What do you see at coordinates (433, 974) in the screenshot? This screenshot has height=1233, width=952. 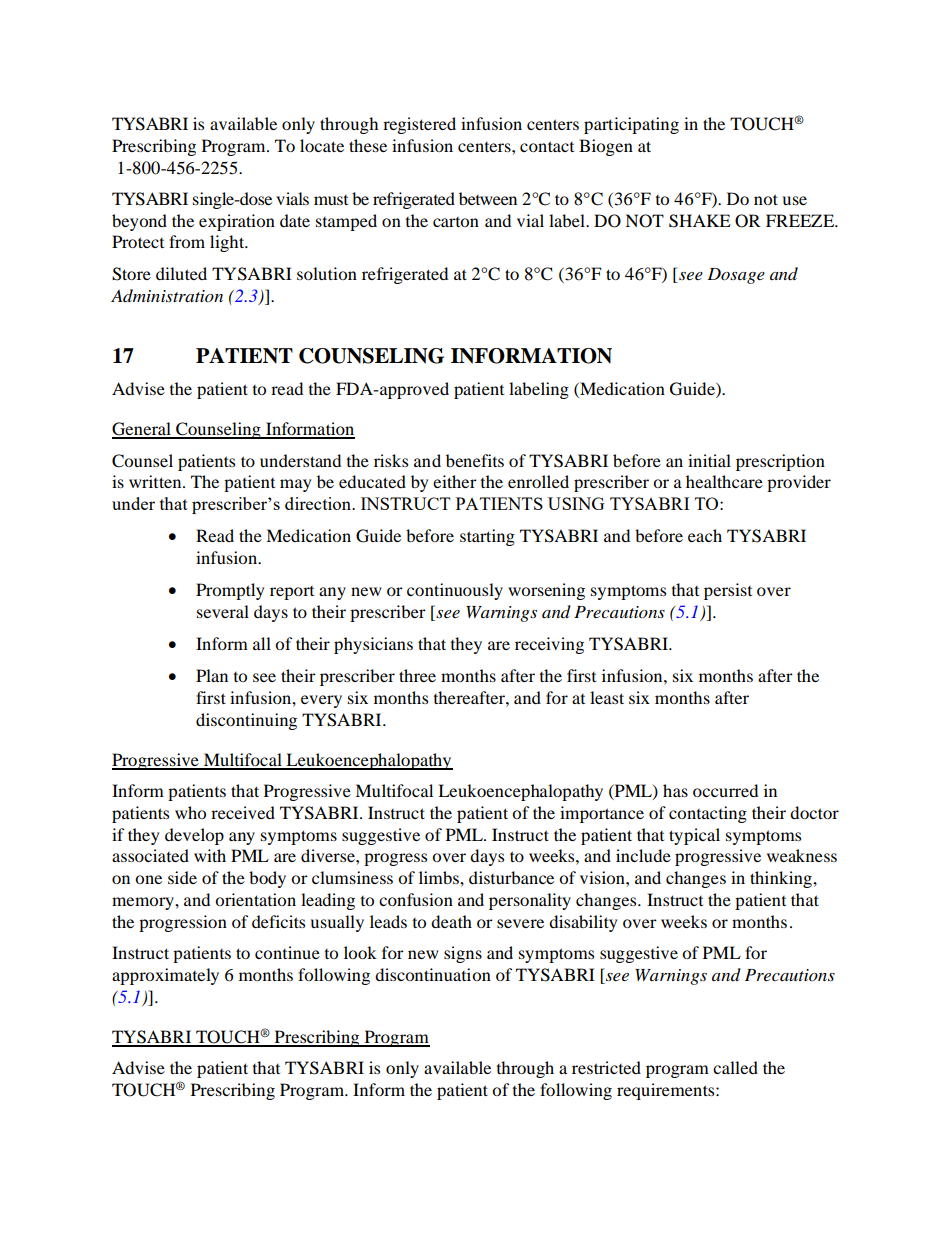 I see `discontinuation` at bounding box center [433, 974].
